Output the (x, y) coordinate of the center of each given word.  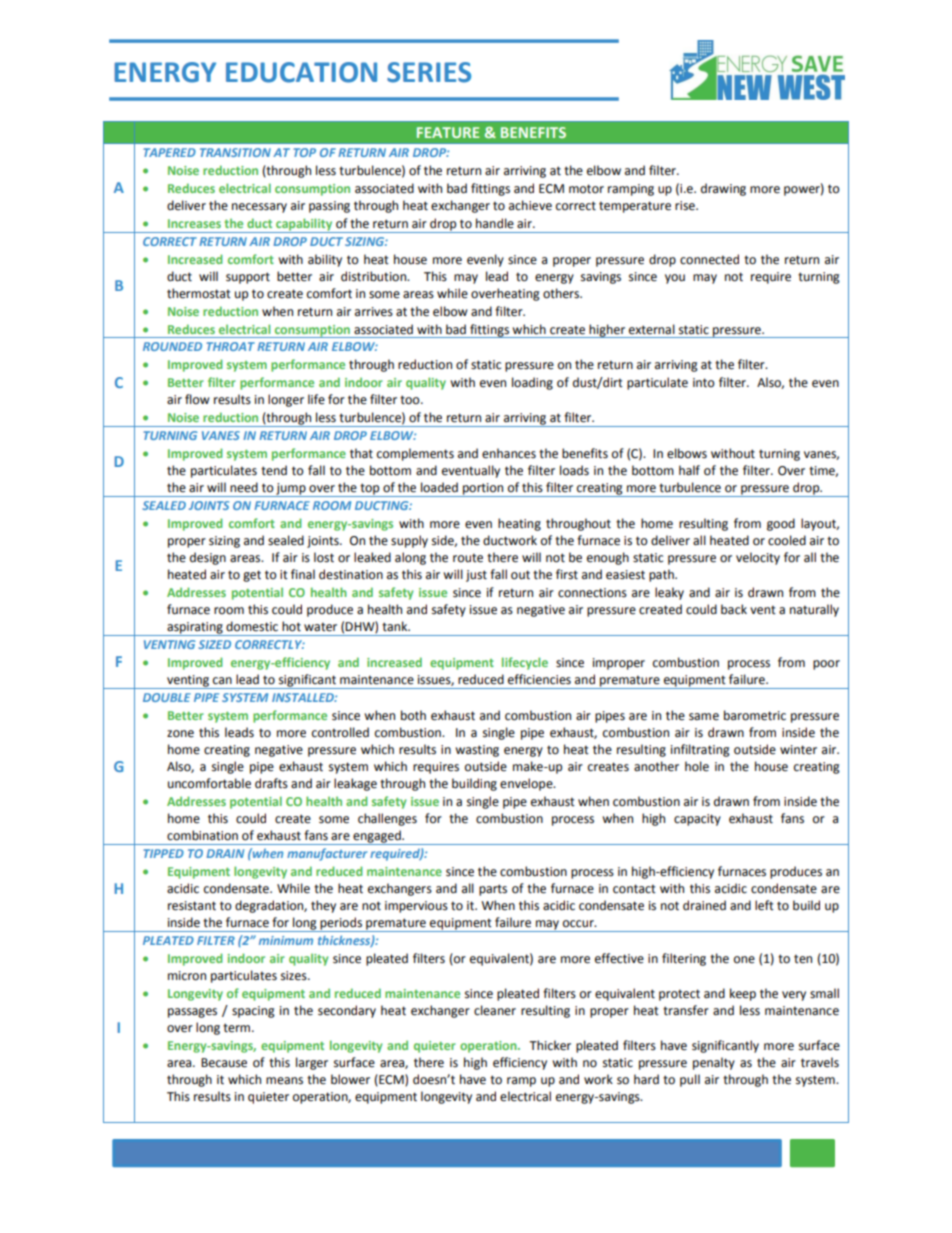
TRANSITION (235, 152)
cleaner (495, 1010)
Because (224, 1063)
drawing (723, 189)
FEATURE (448, 132)
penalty (714, 1063)
